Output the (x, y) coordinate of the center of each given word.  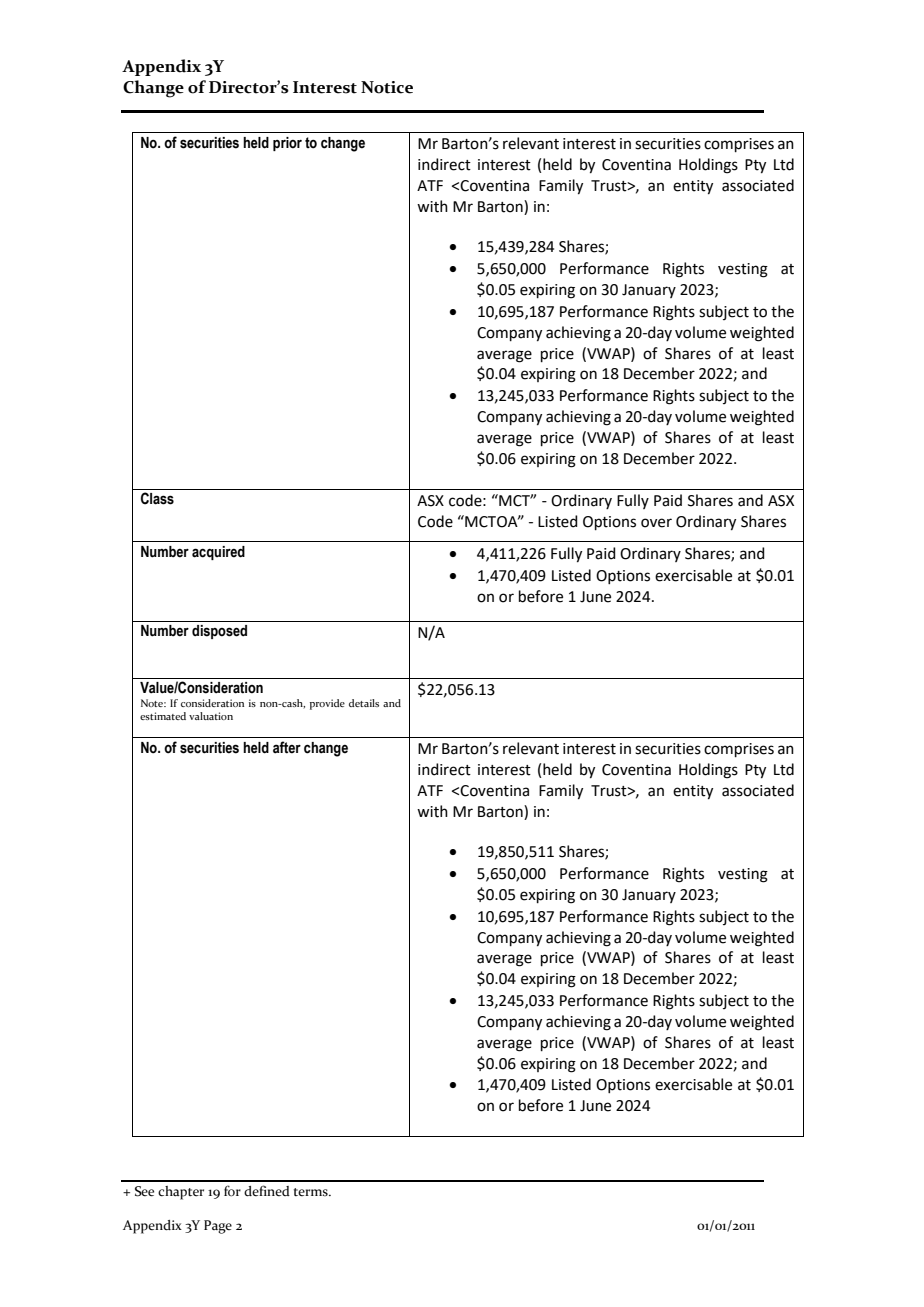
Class (157, 498)
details (364, 703)
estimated (163, 716)
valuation (211, 716)
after (287, 747)
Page (218, 1227)
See (144, 1191)
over (656, 523)
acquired (218, 553)
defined (267, 1191)
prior (287, 144)
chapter (181, 1193)
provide (327, 704)
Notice (387, 87)
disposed (219, 632)
